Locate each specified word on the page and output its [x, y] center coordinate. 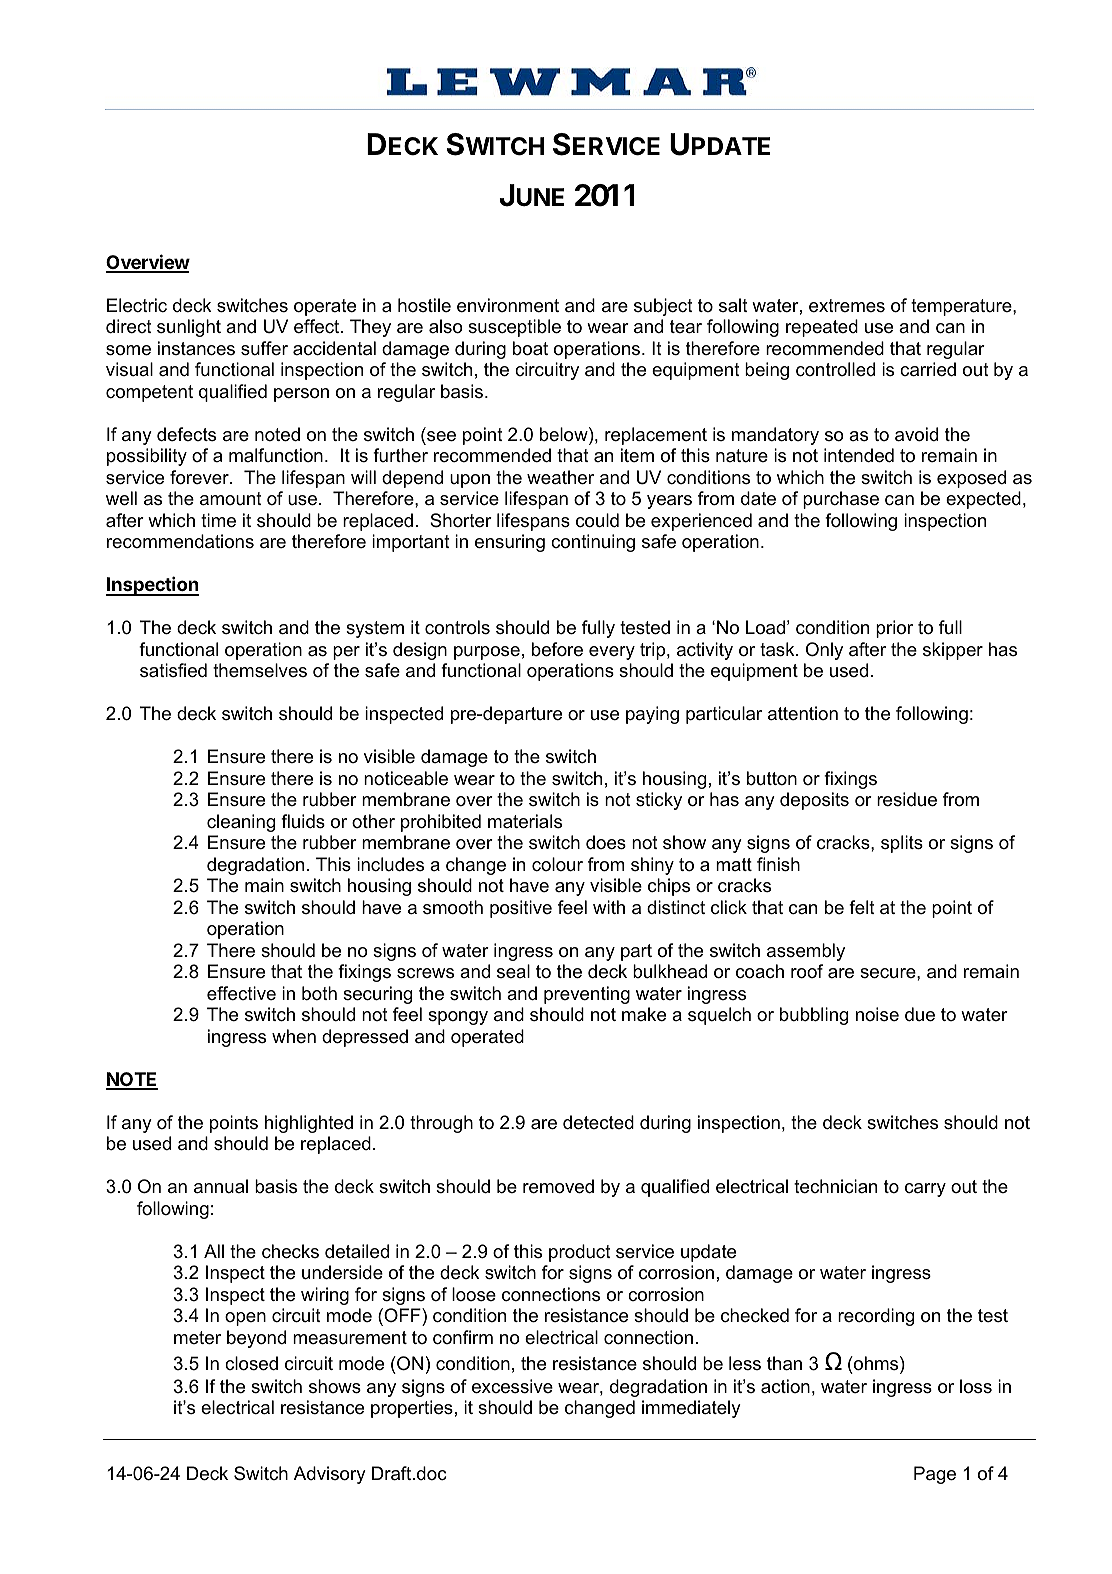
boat [530, 348]
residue [907, 799]
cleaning [241, 823]
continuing [593, 543]
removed [558, 1186]
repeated [822, 328]
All [214, 1251]
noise [877, 1014]
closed [251, 1363]
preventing [587, 995]
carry [925, 1190]
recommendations [180, 541]
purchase [841, 500]
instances [196, 348]
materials [525, 821]
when [294, 1036]
